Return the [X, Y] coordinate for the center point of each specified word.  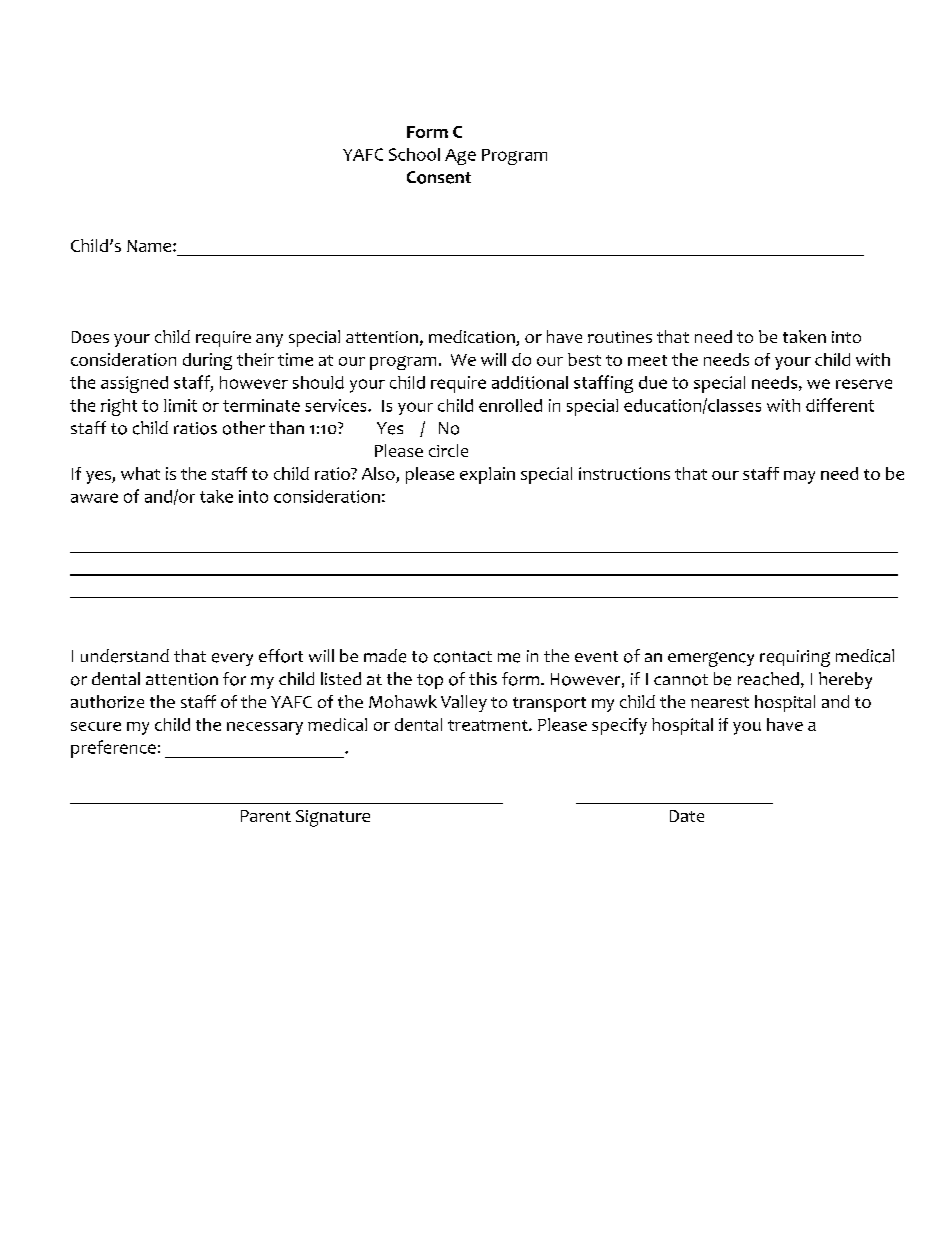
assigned [134, 384]
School [414, 154]
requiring [795, 658]
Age [460, 157]
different [840, 405]
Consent [439, 177]
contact [463, 657]
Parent [266, 816]
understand [125, 656]
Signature [333, 818]
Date [687, 816]
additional [530, 382]
